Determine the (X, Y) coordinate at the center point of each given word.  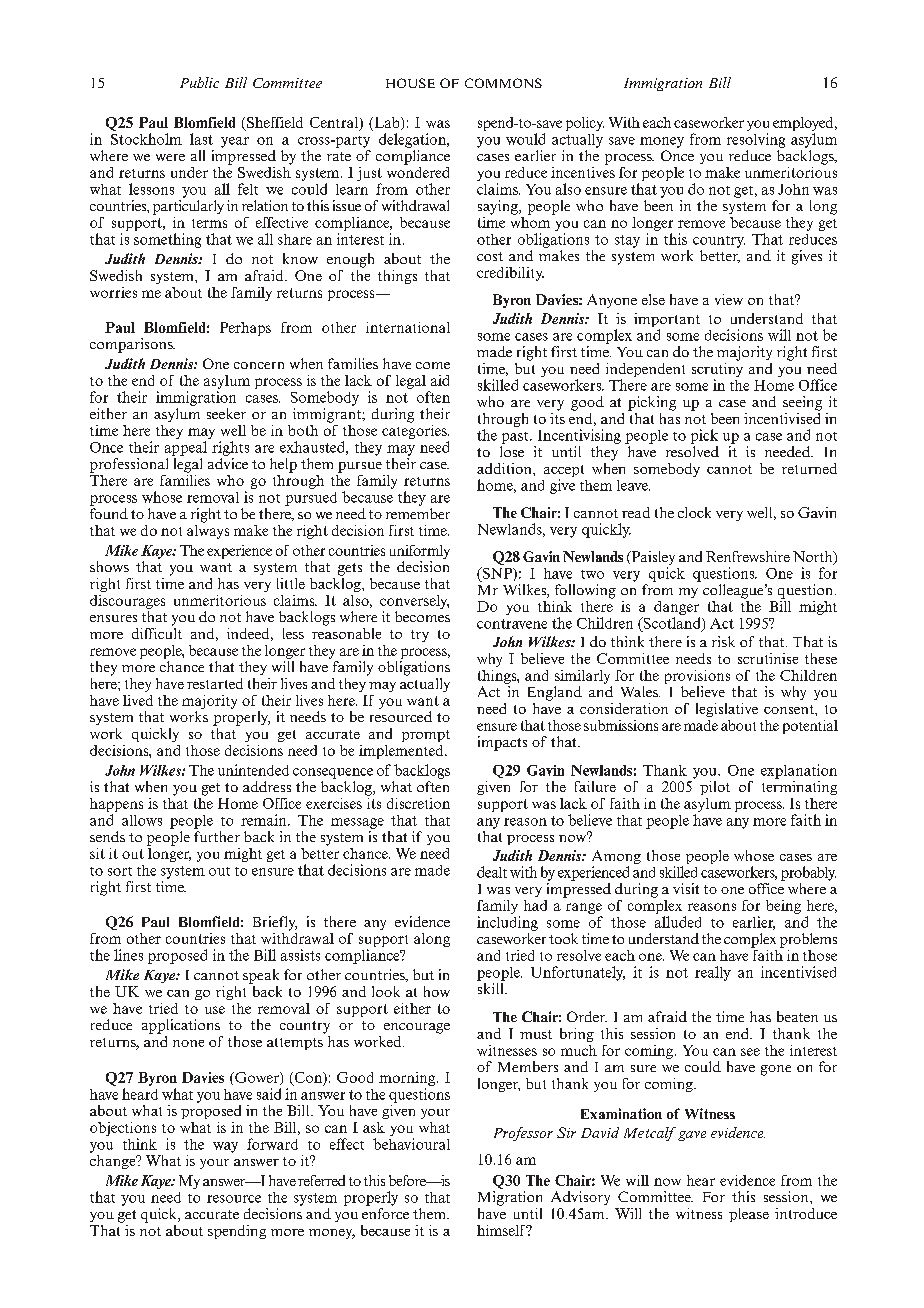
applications (181, 1026)
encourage (417, 1028)
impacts (502, 743)
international (408, 327)
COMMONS (503, 83)
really (713, 973)
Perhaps (245, 329)
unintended (253, 770)
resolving (756, 140)
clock (694, 512)
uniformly (420, 552)
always (208, 530)
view (729, 299)
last (201, 139)
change (114, 1160)
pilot (715, 788)
